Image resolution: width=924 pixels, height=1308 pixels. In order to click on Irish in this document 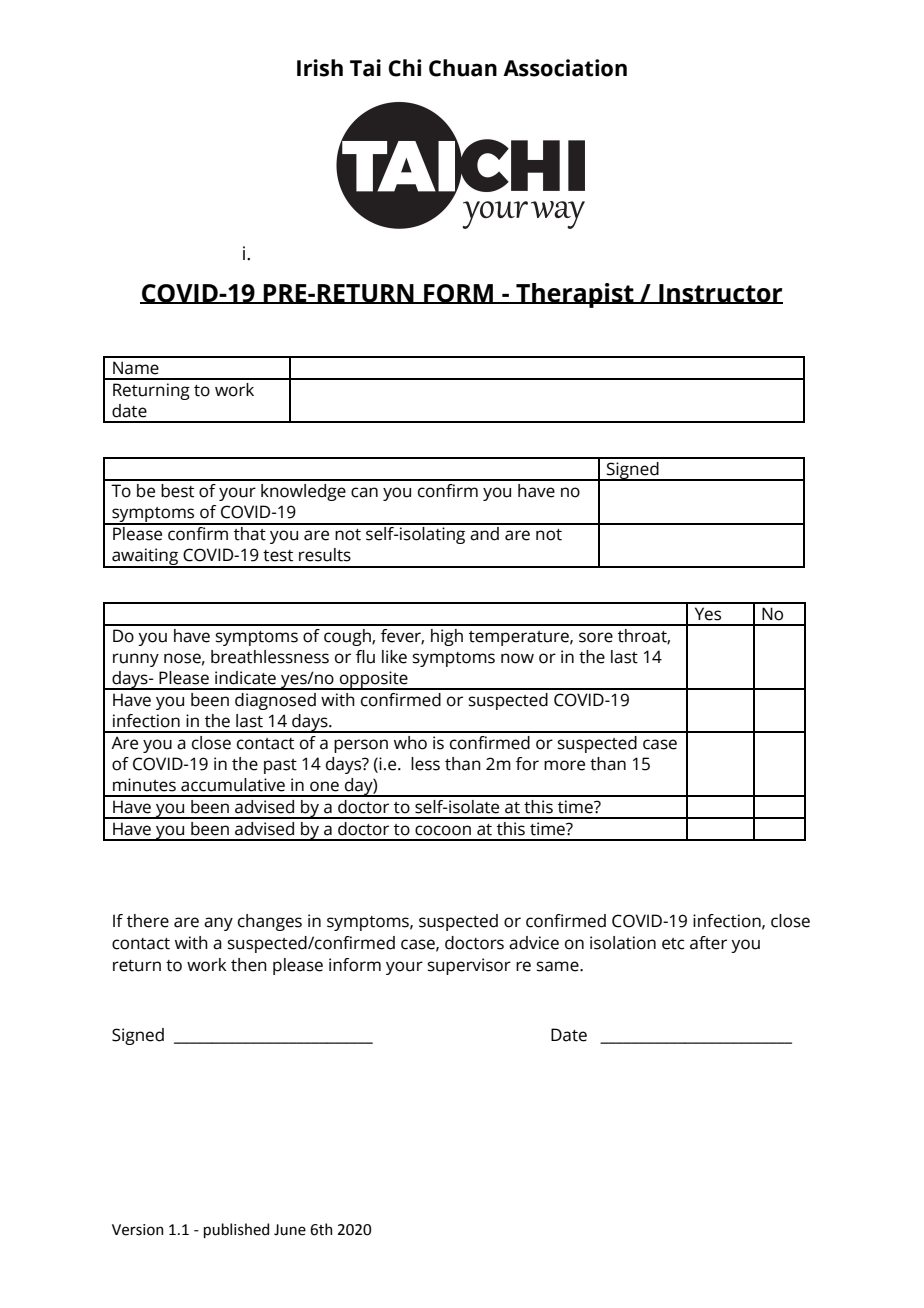, I will do `click(320, 68)`.
